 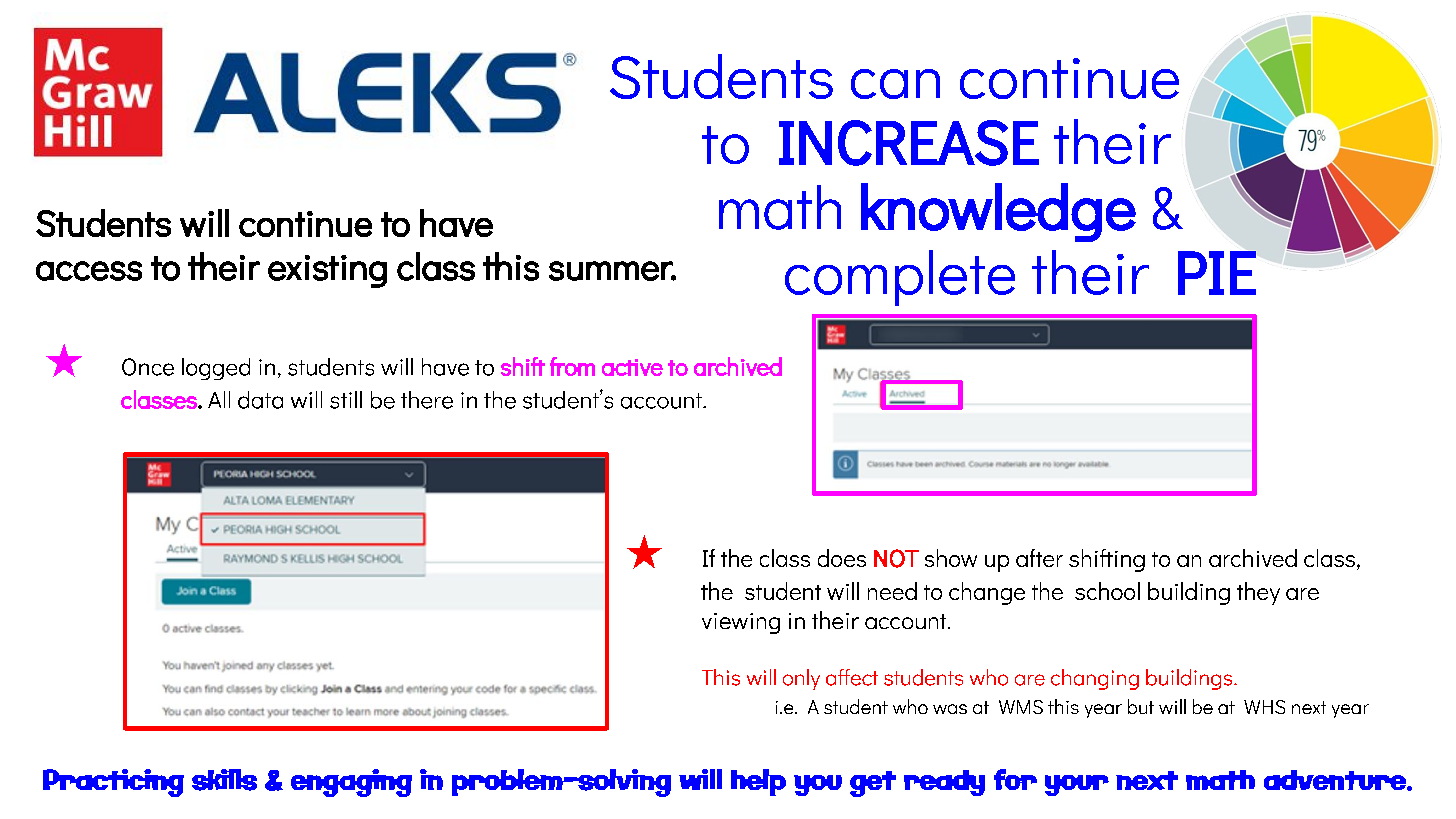 I want to click on skills, so click(x=224, y=780).
